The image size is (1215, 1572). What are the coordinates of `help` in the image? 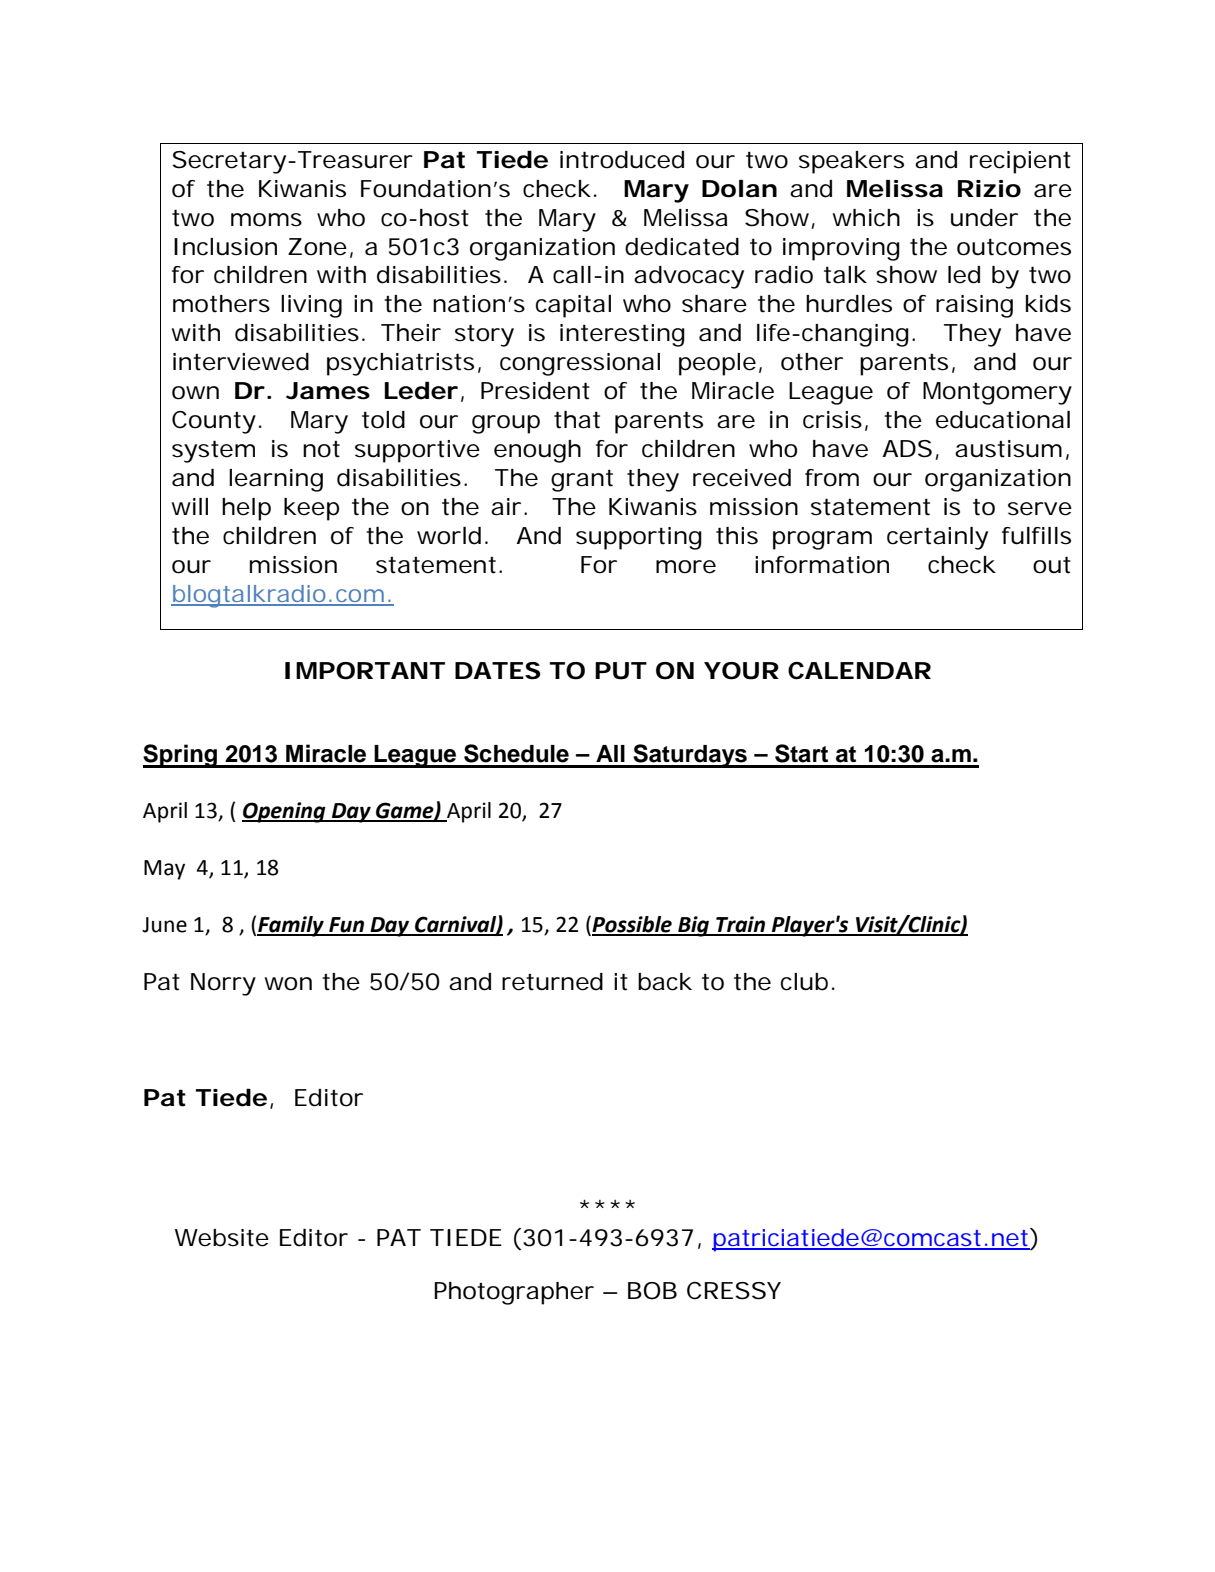 It's located at (246, 509).
